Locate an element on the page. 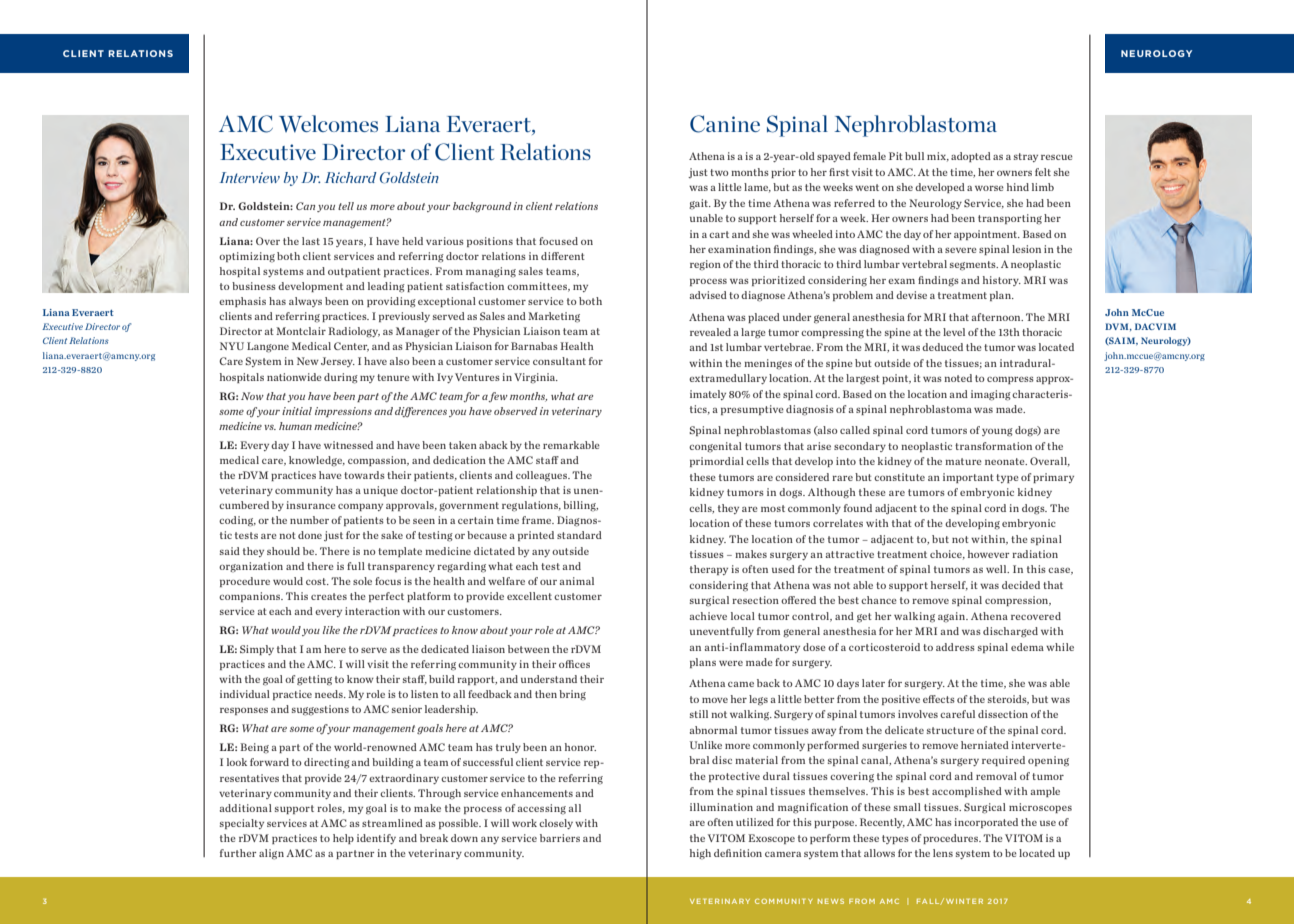 The height and width of the page is (924, 1294). level is located at coordinates (954, 332).
